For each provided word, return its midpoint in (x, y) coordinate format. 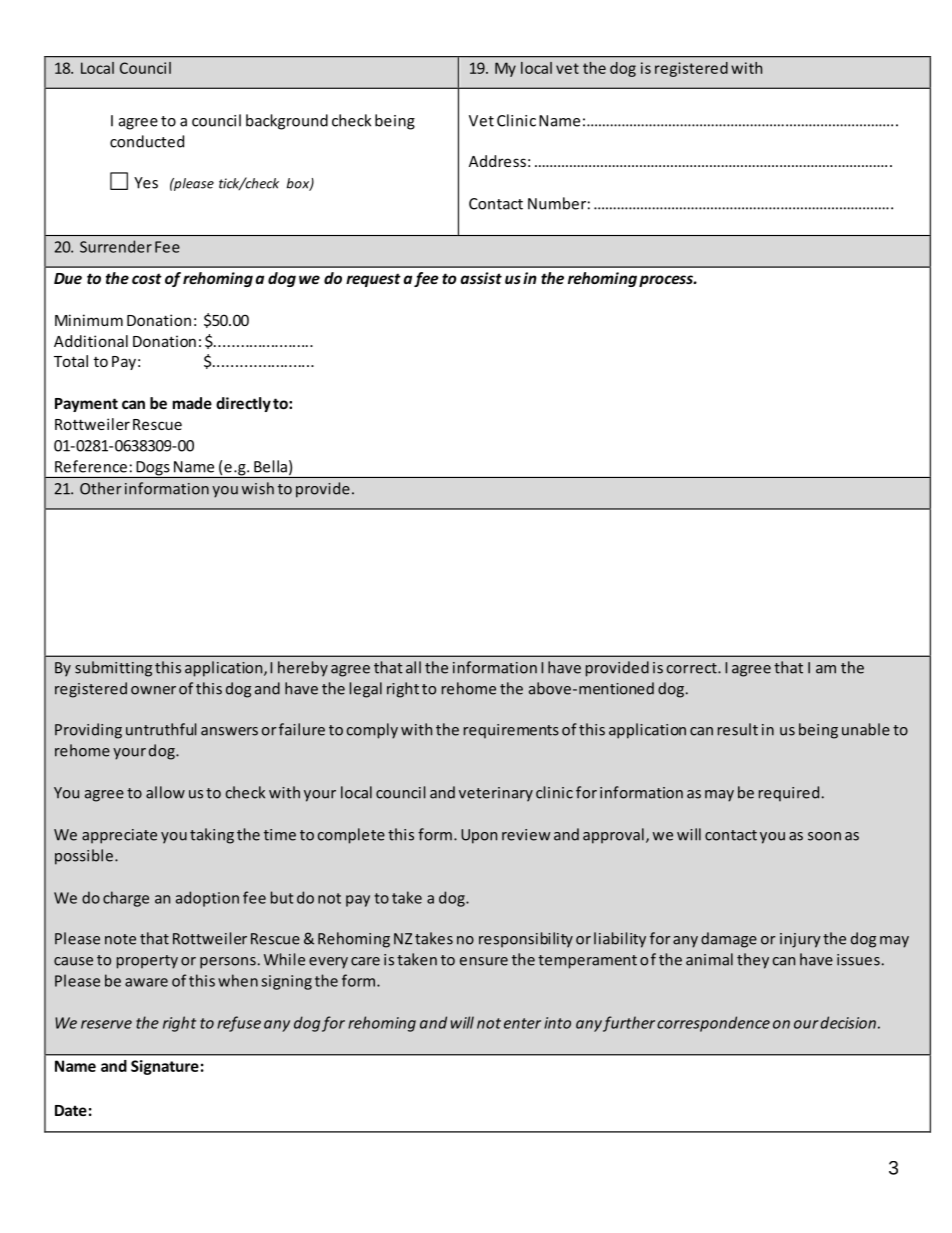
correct (693, 668)
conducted (147, 141)
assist (481, 278)
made (192, 403)
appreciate (119, 836)
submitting (113, 669)
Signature (165, 1067)
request (373, 280)
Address (497, 161)
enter (522, 1023)
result (738, 729)
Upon (479, 836)
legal (366, 690)
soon (824, 836)
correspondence (713, 1024)
